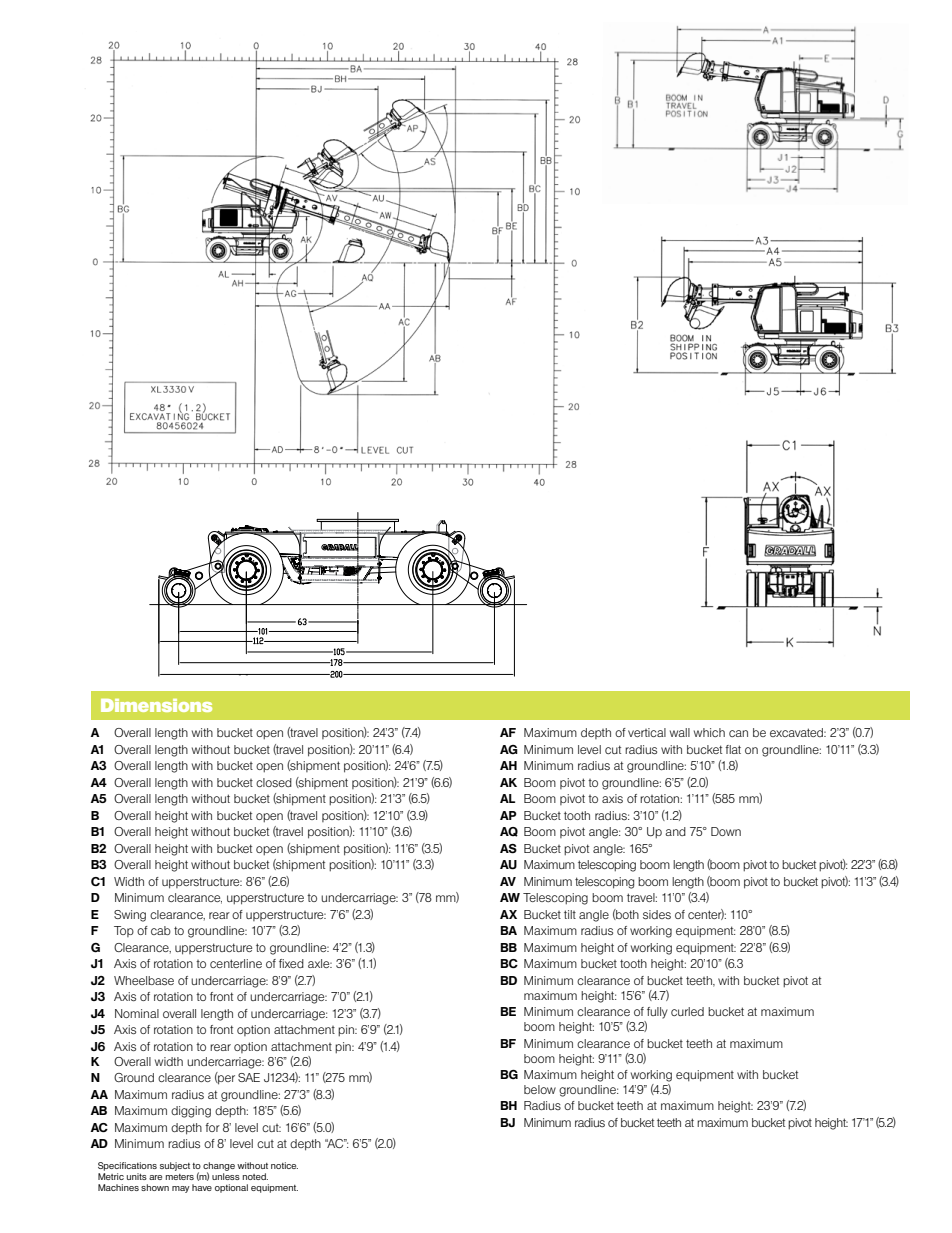  I want to click on which, so click(709, 732).
